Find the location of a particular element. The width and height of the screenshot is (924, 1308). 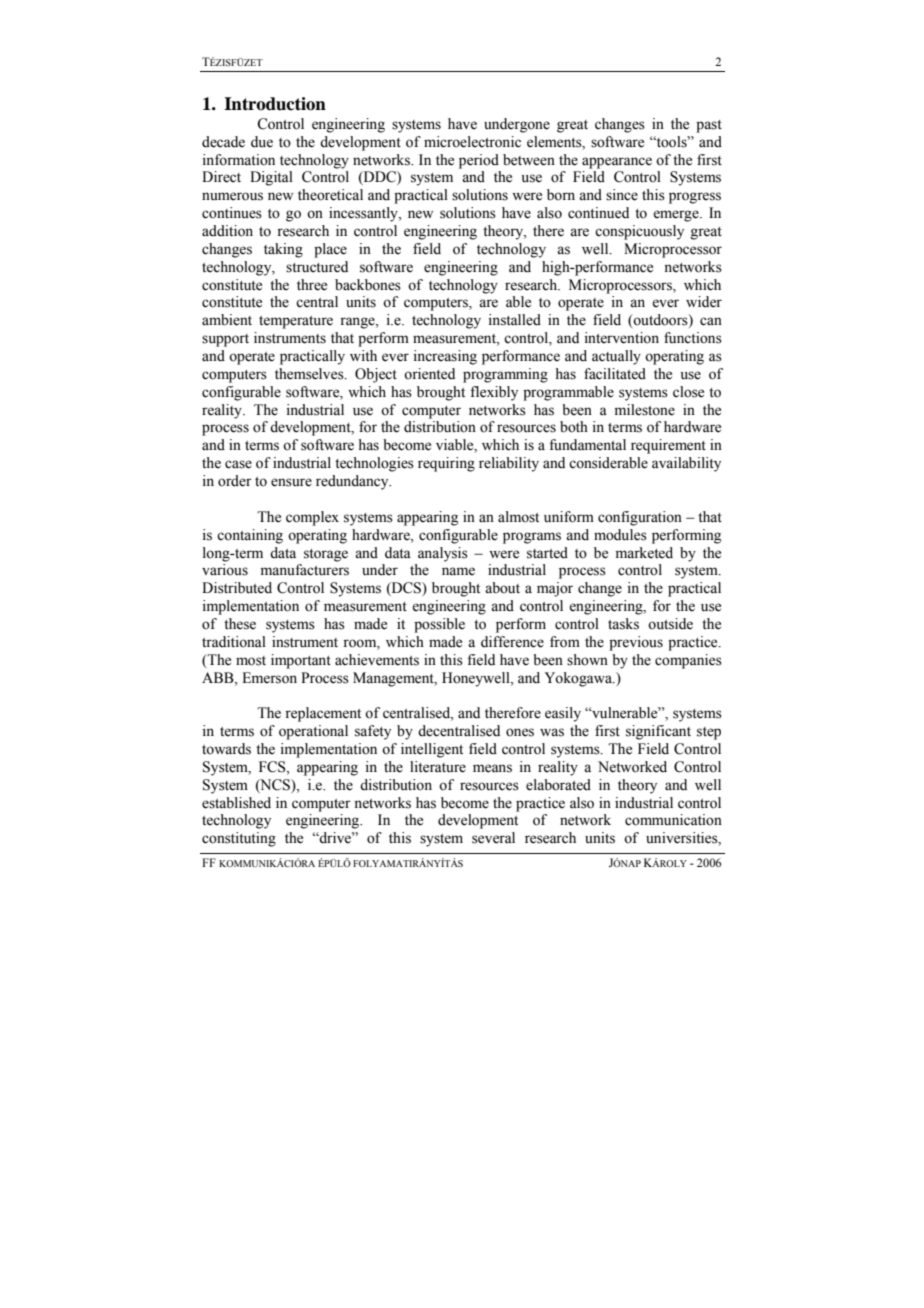

due is located at coordinates (262, 142).
